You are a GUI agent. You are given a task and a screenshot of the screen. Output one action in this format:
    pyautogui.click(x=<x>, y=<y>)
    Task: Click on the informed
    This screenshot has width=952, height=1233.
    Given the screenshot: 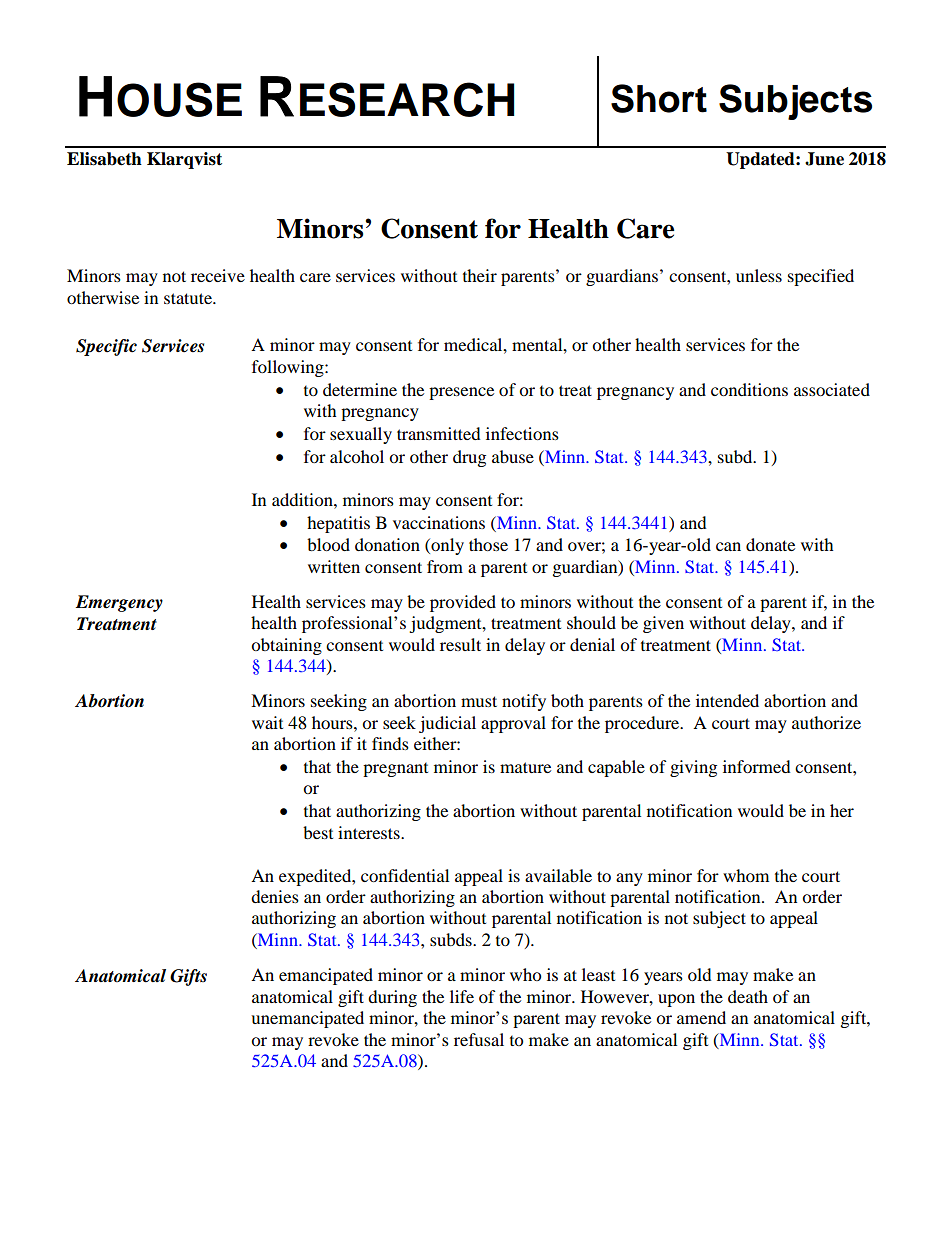 What is the action you would take?
    pyautogui.click(x=757, y=766)
